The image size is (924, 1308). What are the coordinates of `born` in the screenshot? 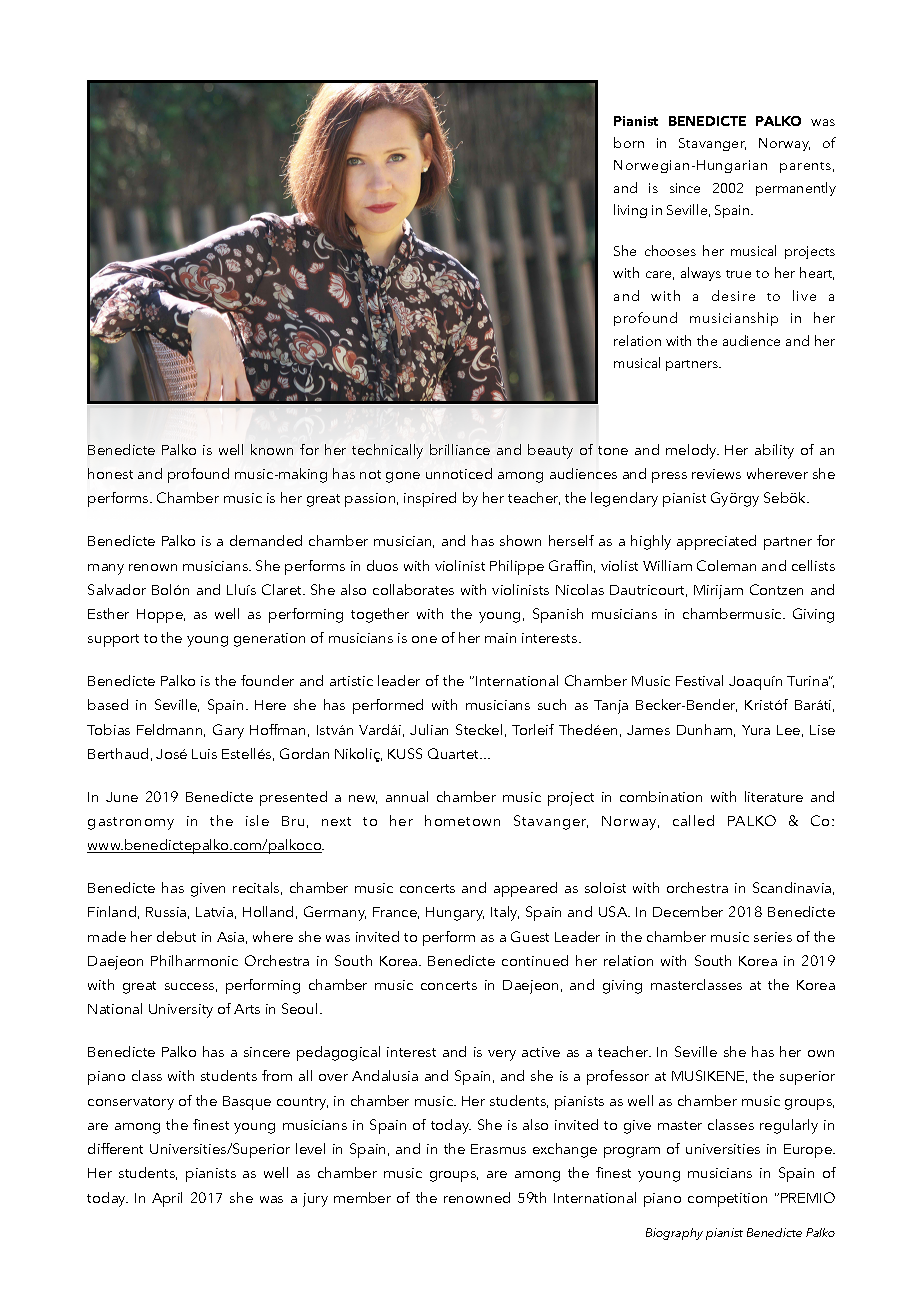 It's located at (629, 142).
